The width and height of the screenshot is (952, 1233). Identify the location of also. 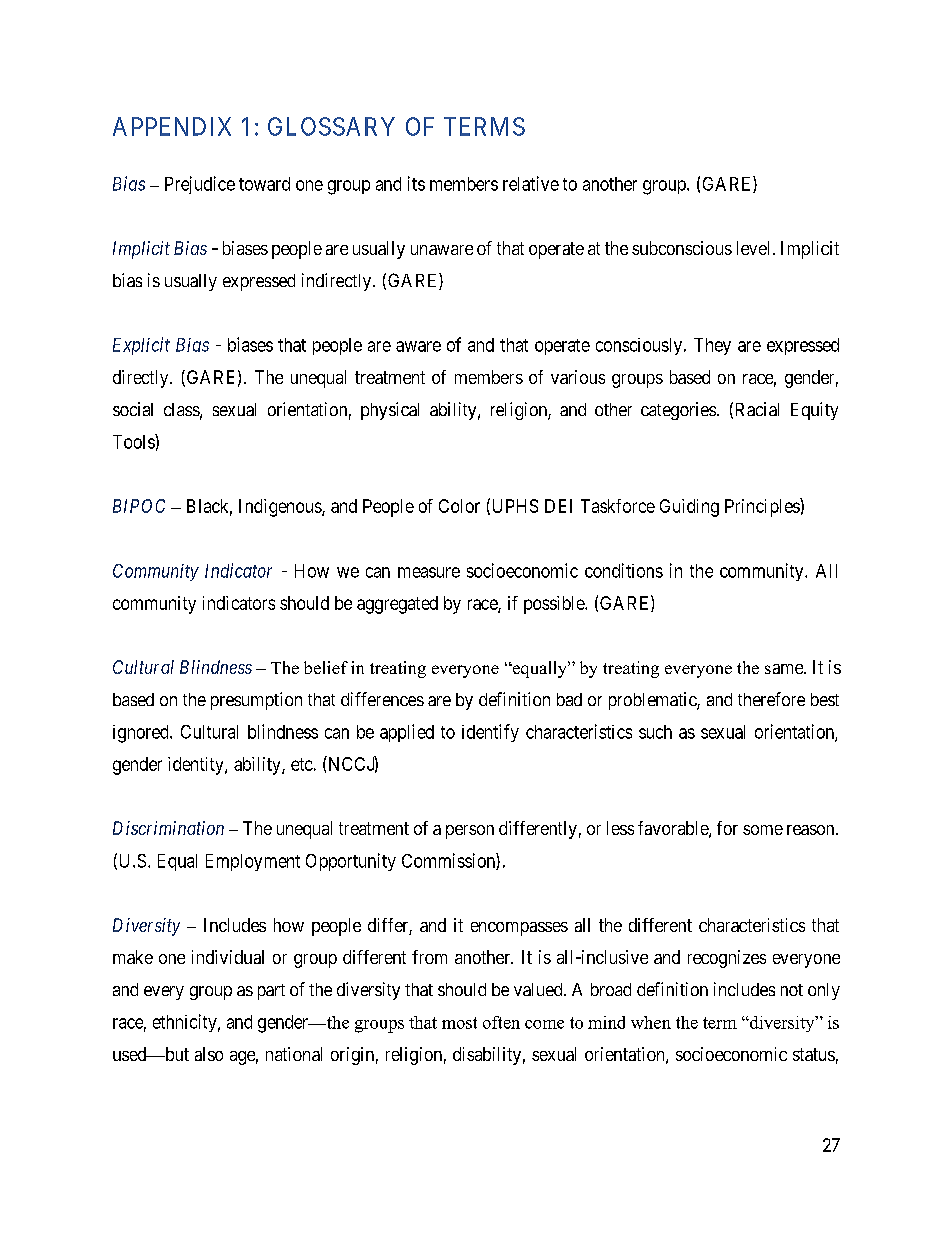
(209, 1054).
